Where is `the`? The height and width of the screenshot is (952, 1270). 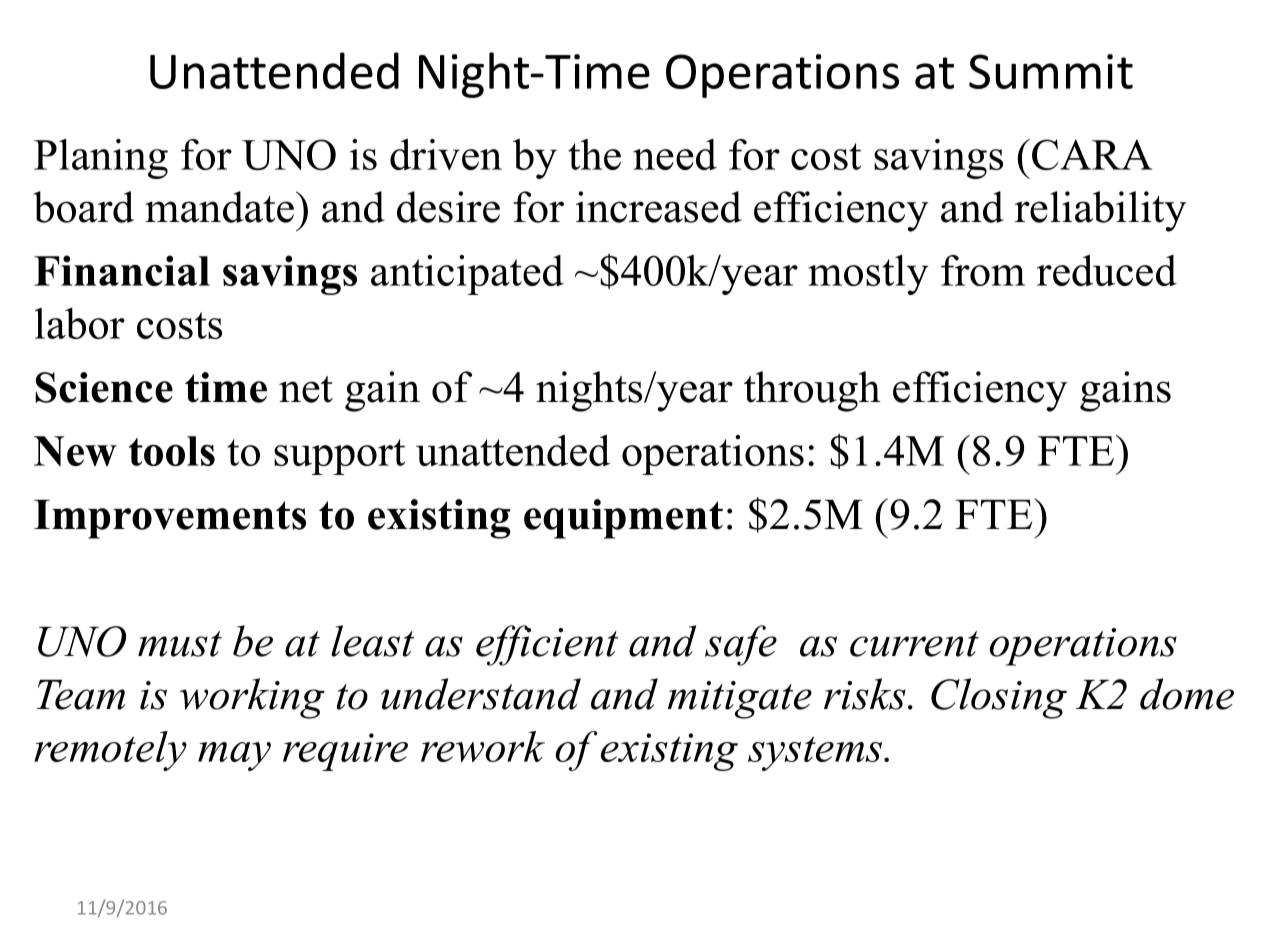 the is located at coordinates (594, 154).
